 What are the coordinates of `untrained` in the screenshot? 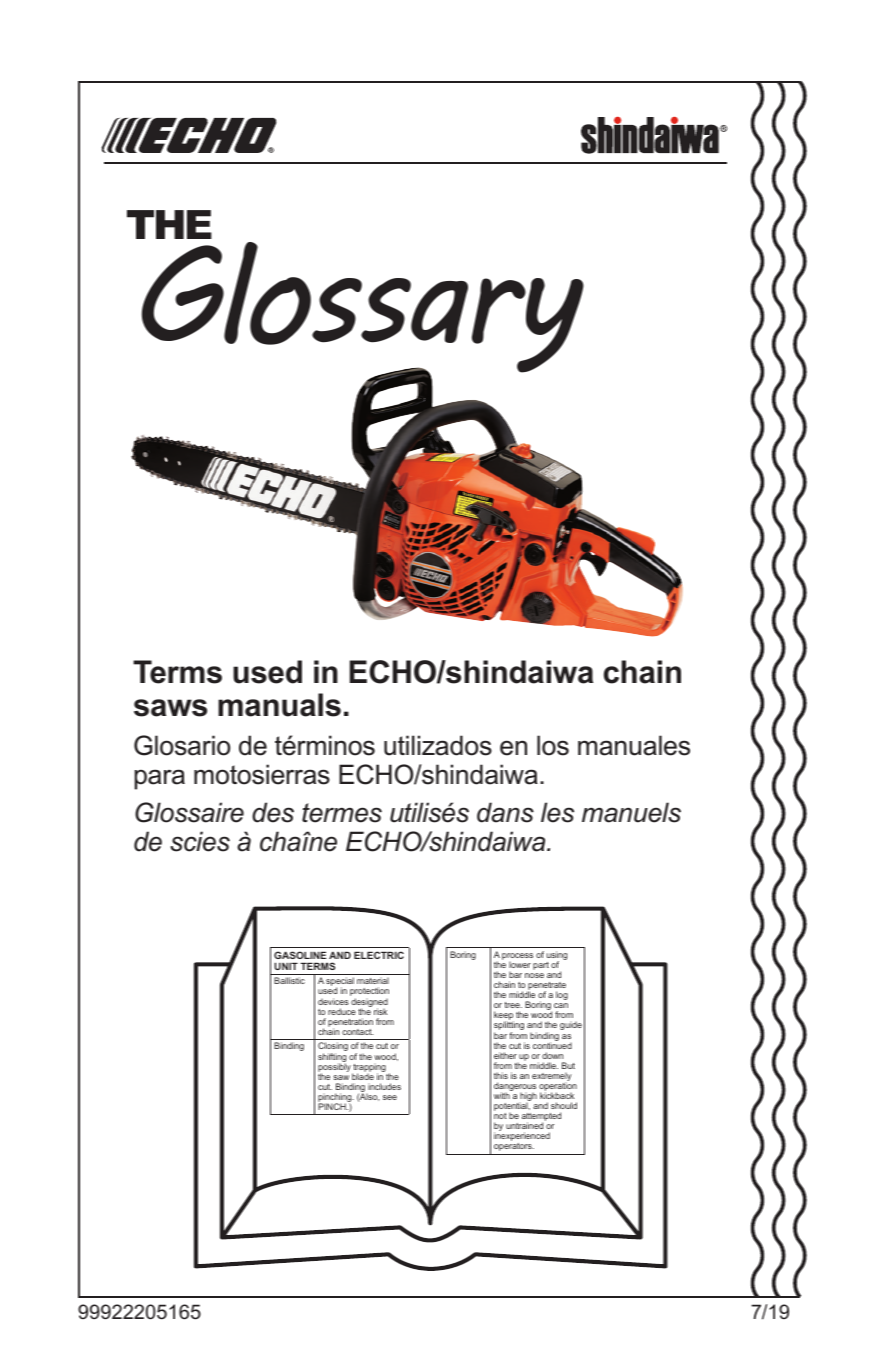 It's located at (524, 1125).
